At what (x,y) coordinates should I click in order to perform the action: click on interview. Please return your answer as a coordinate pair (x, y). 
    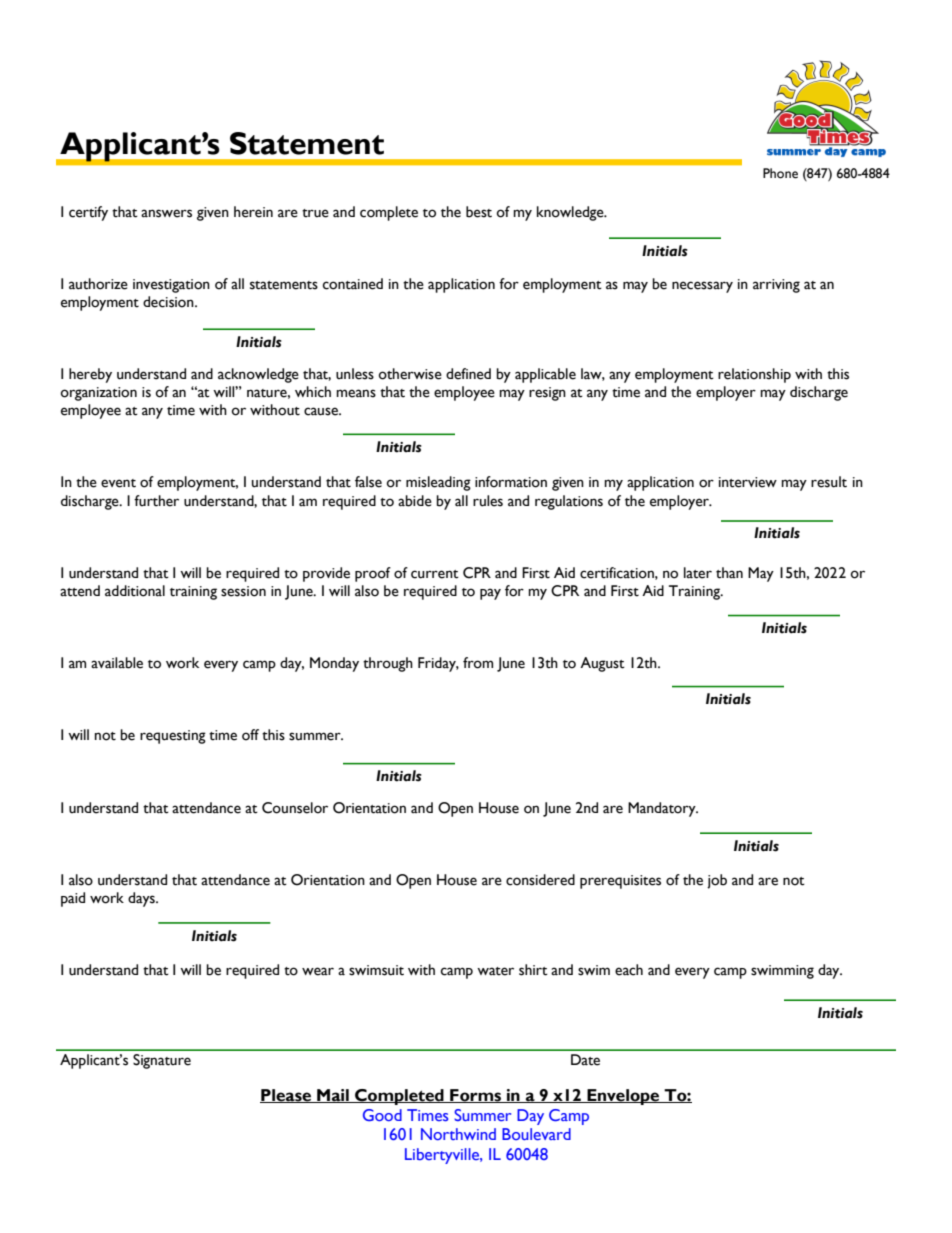
    Looking at the image, I should click on (748, 482).
